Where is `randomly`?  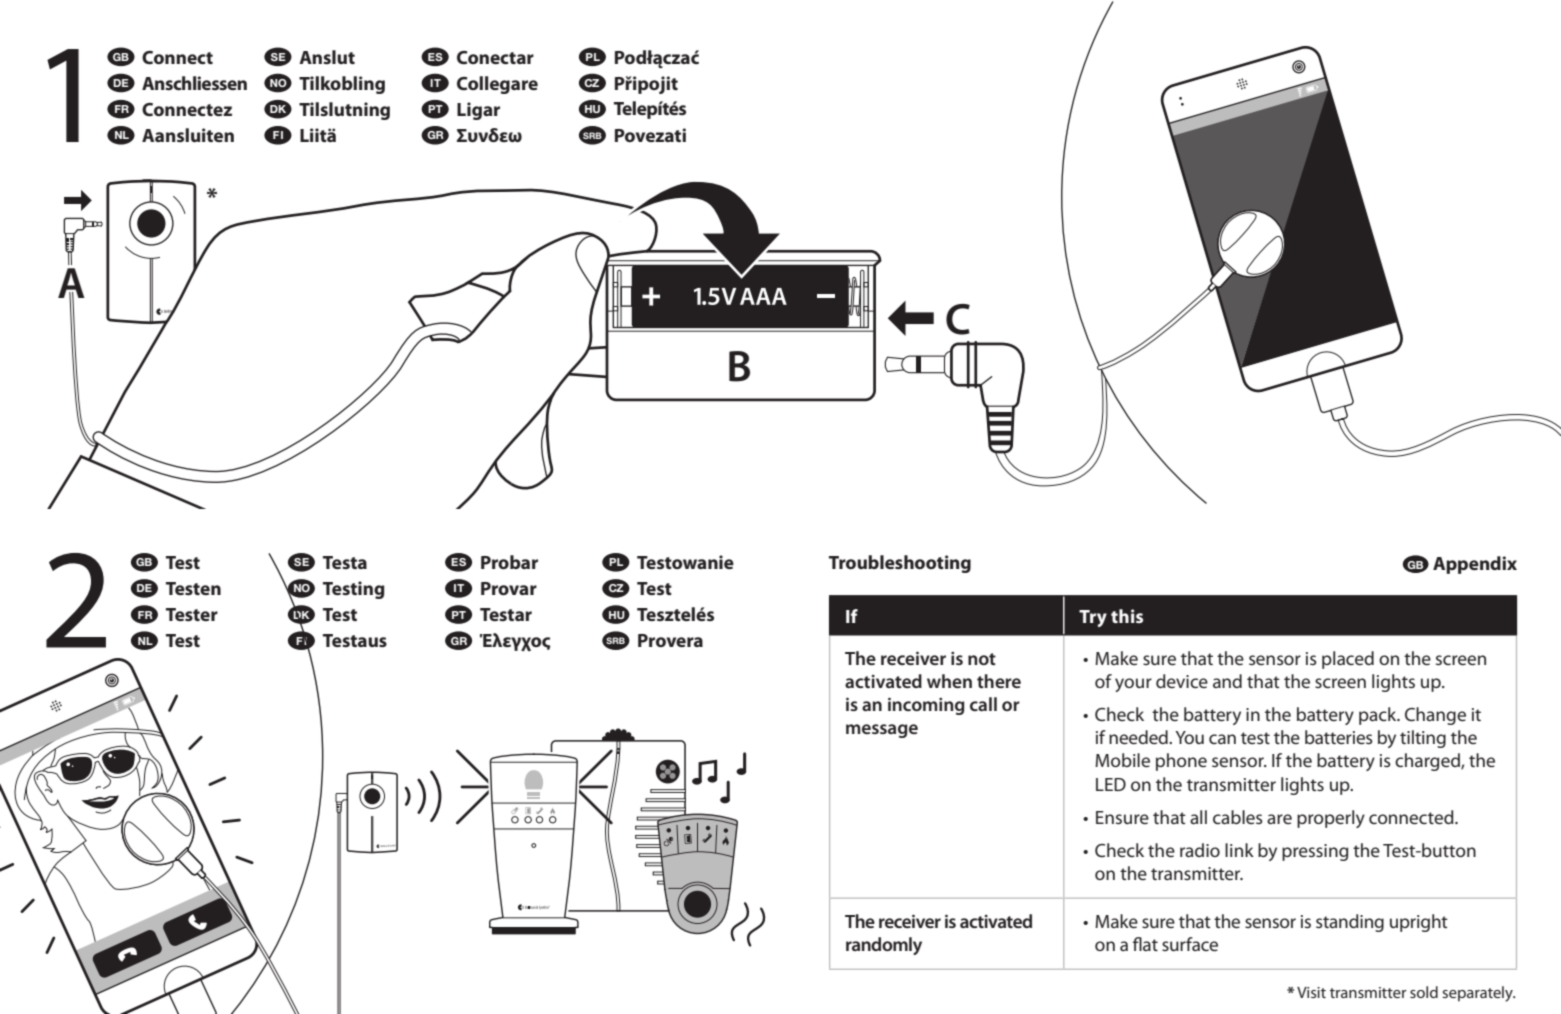 randomly is located at coordinates (884, 946).
